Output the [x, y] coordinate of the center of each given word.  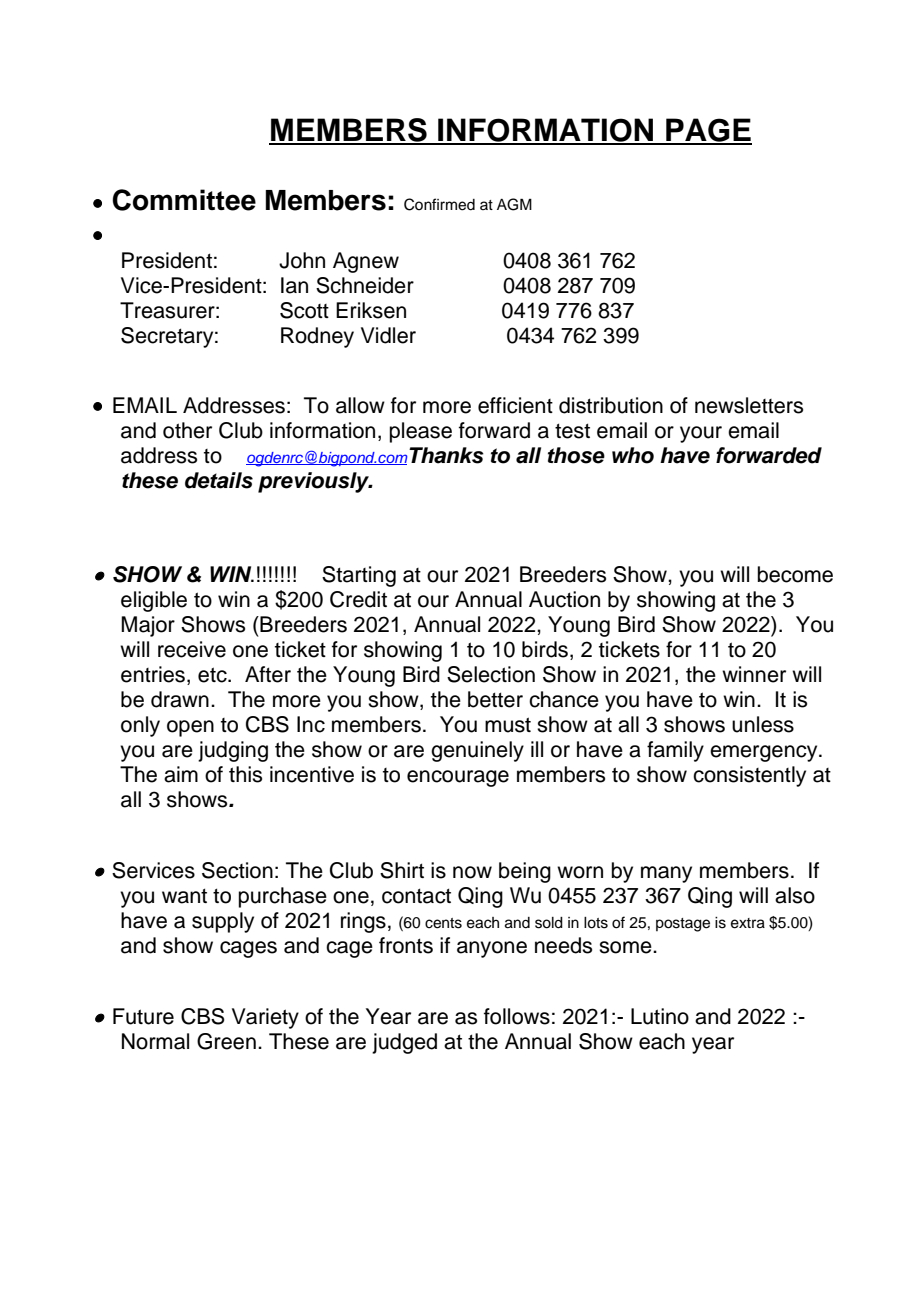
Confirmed [439, 204]
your [701, 434]
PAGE [708, 131]
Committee [184, 200]
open [190, 728]
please [421, 432]
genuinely [477, 751]
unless [763, 724]
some [626, 947]
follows [517, 1016]
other [187, 430]
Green [226, 1041]
